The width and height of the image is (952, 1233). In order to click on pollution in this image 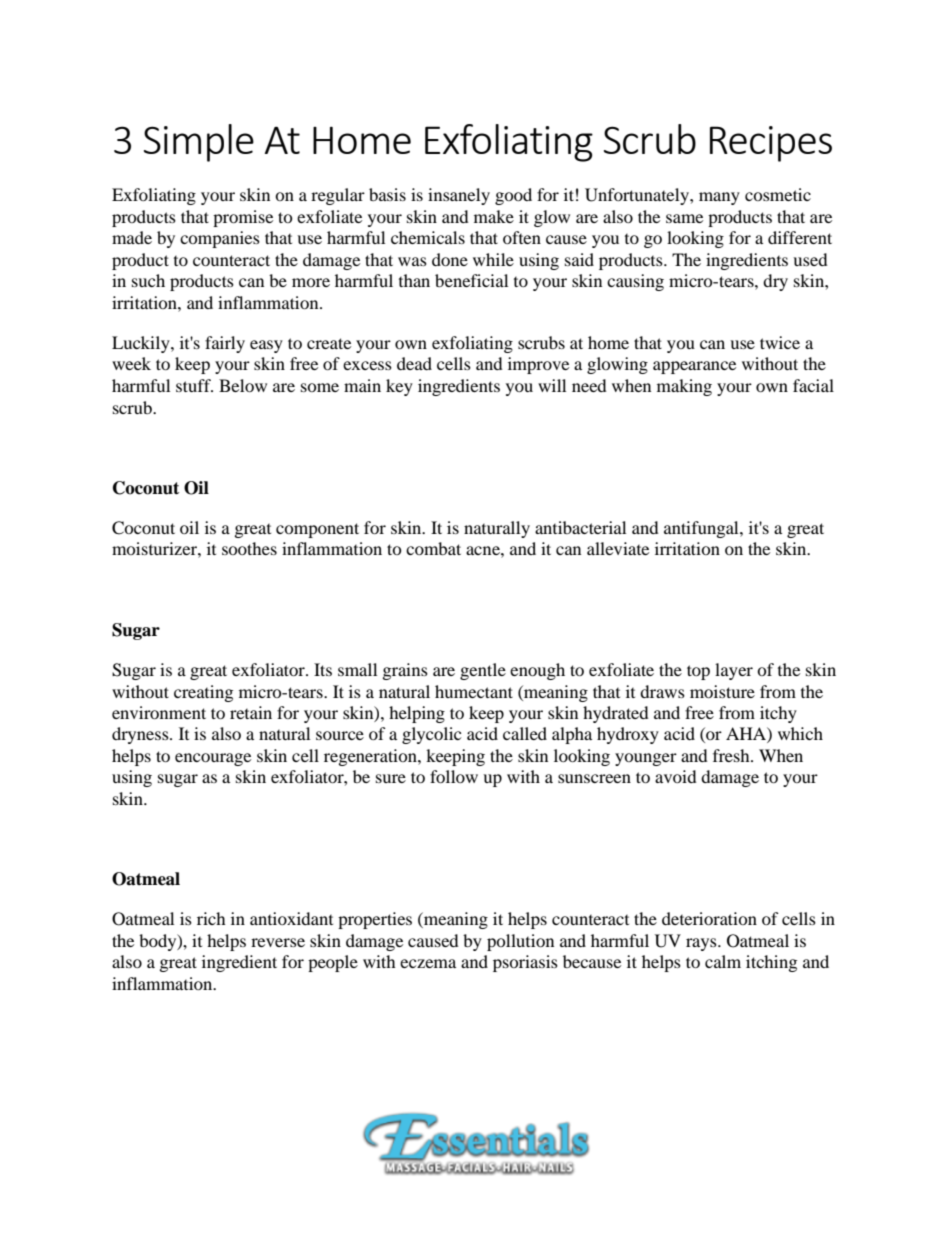, I will do `click(520, 942)`.
